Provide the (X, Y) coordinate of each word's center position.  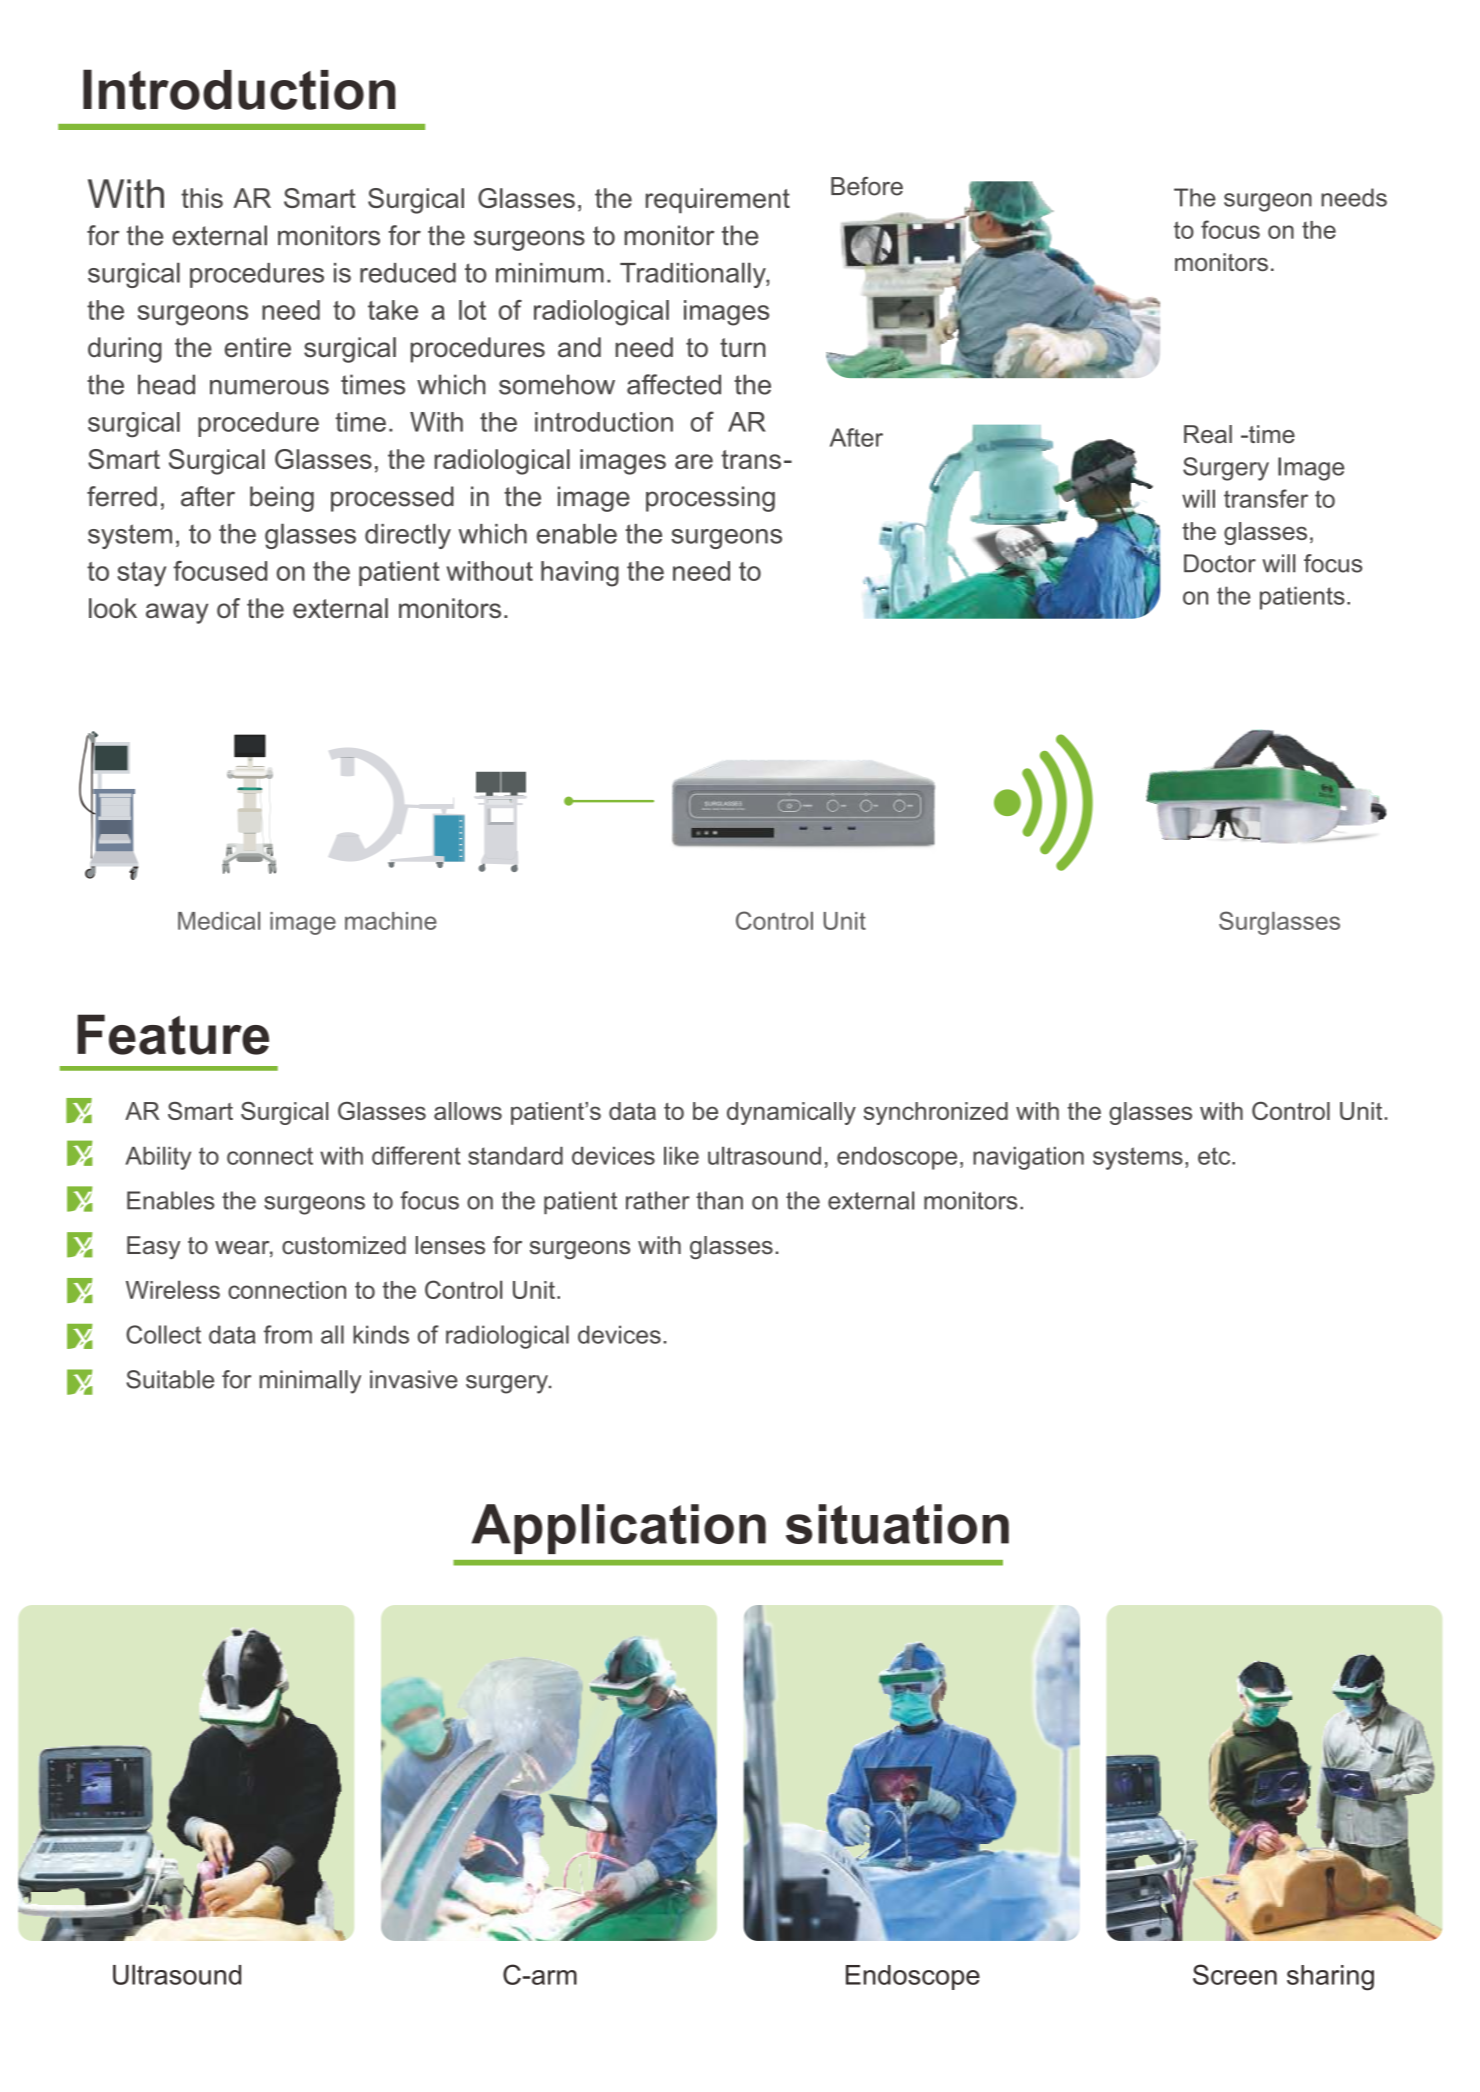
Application (618, 1529)
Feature (173, 1034)
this (202, 198)
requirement (718, 201)
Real (1208, 434)
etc (1215, 1156)
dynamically (791, 1113)
